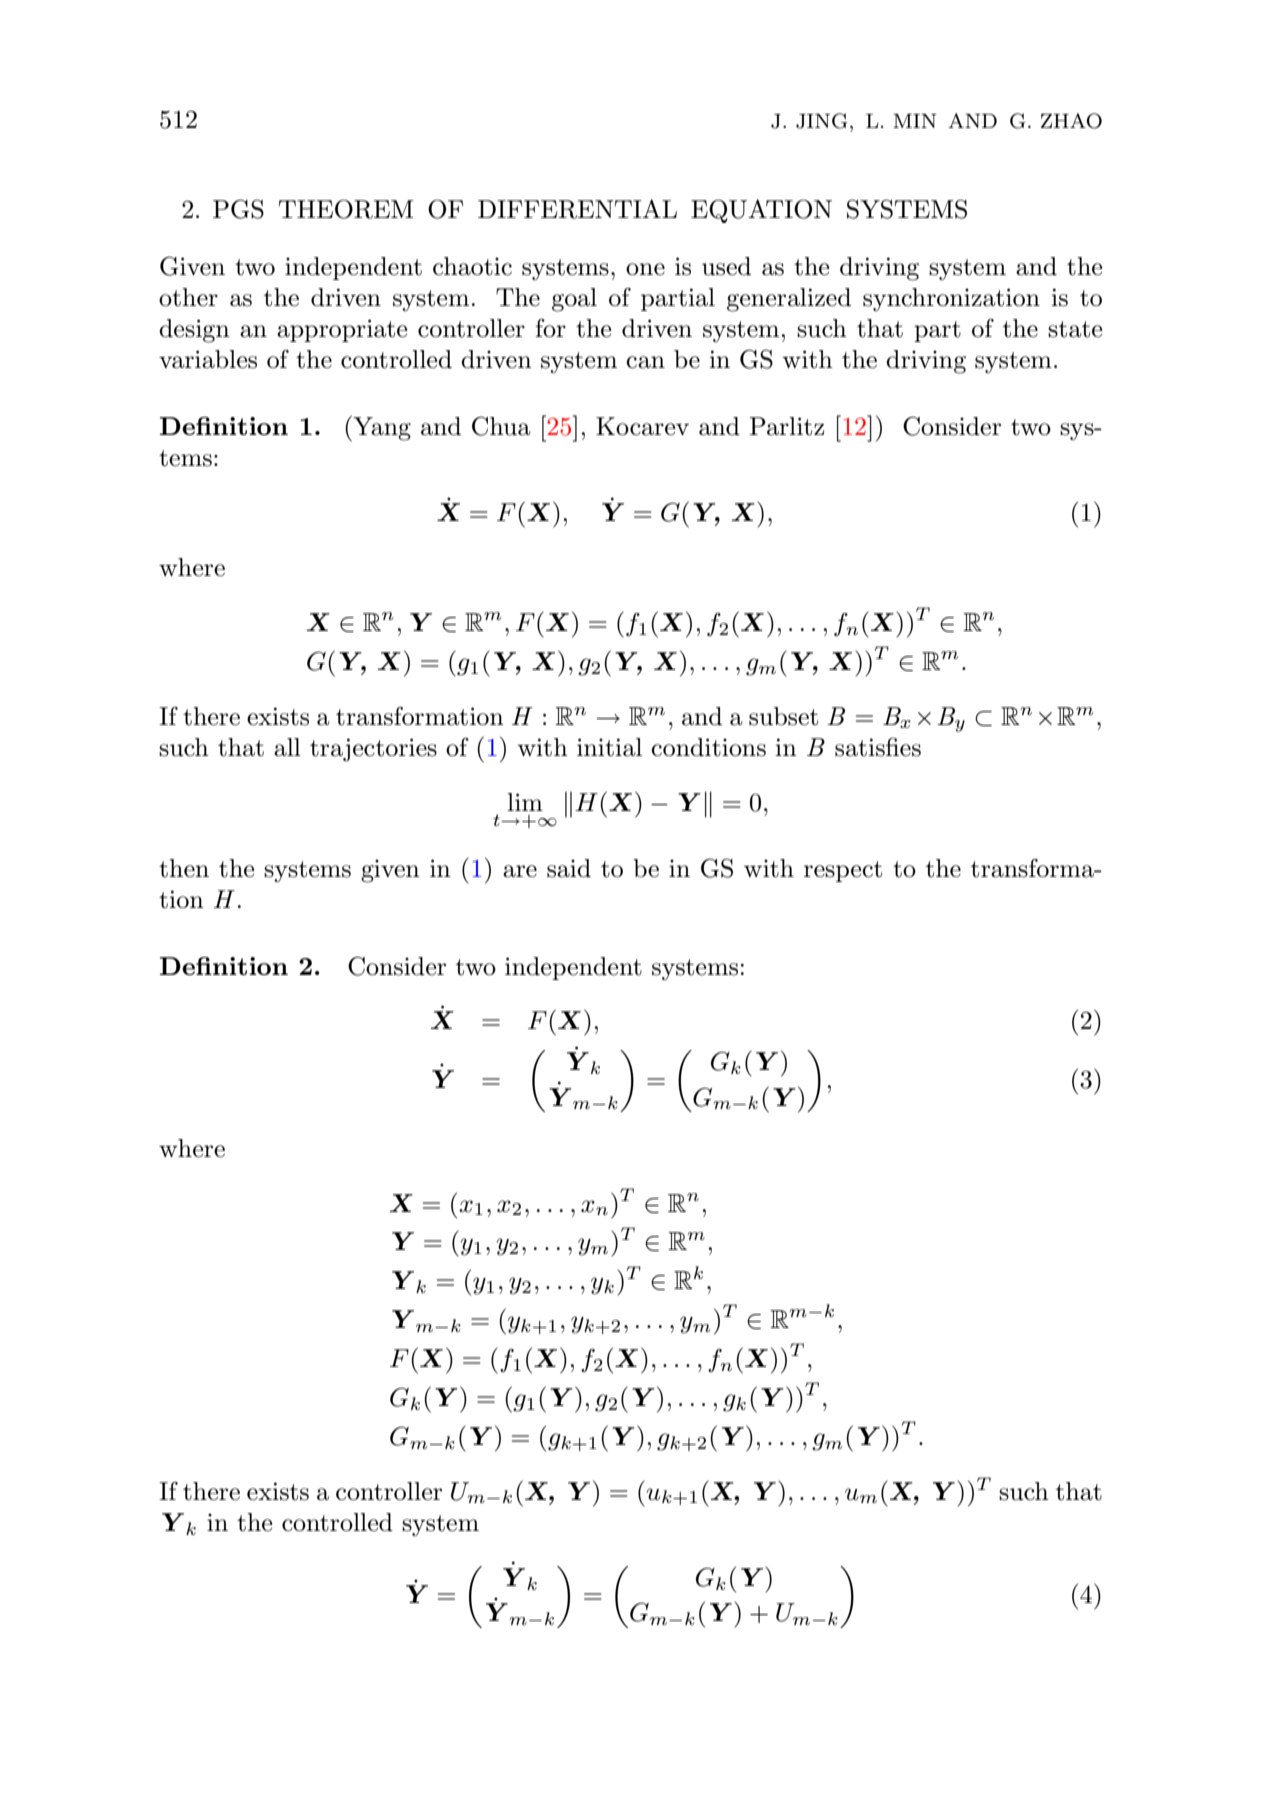 The width and height of the screenshot is (1268, 1806). I want to click on subset, so click(783, 716).
